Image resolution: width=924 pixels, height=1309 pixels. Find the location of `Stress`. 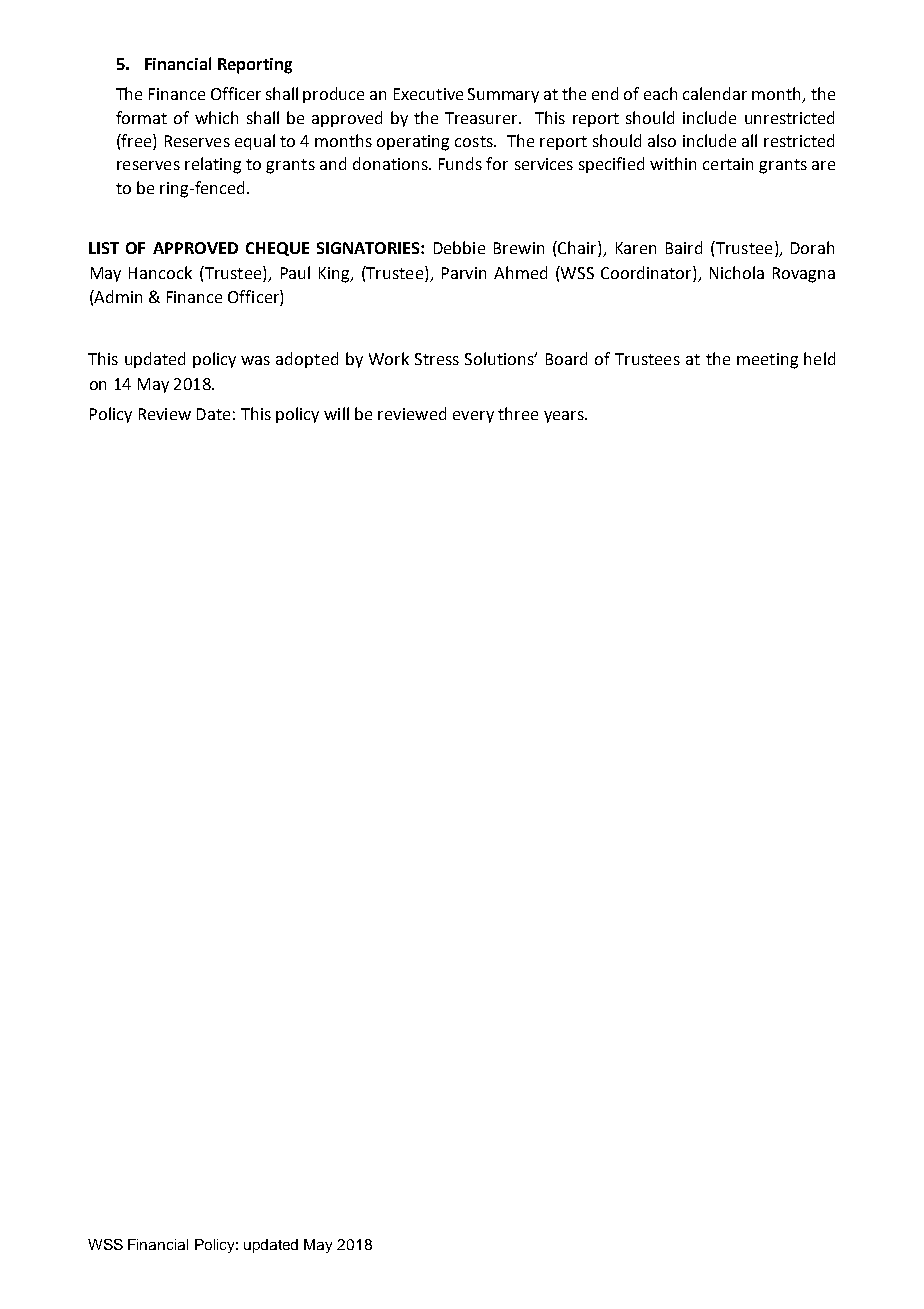

Stress is located at coordinates (437, 359).
